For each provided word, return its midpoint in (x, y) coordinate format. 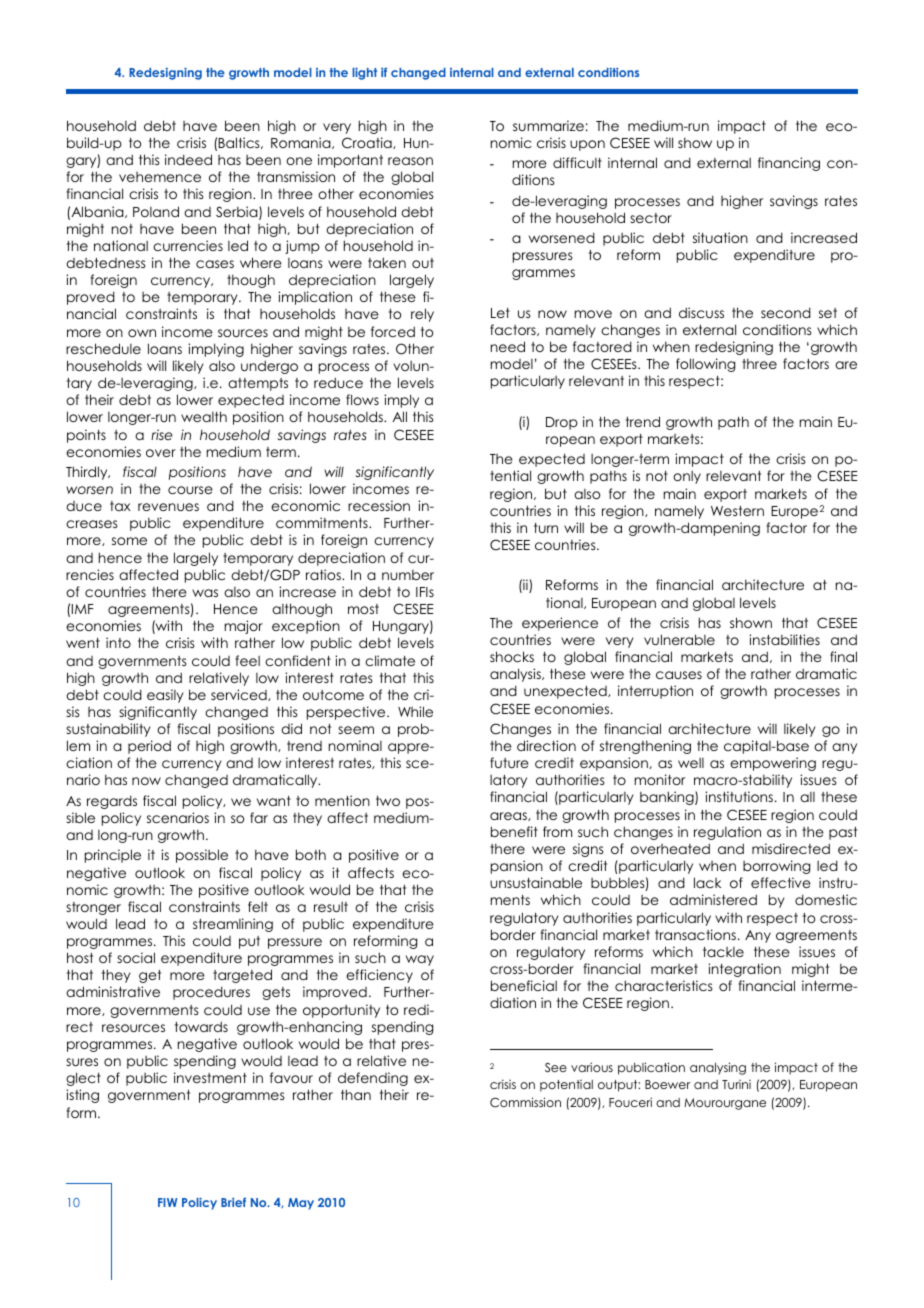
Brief (233, 1202)
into (118, 642)
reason (410, 161)
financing (789, 164)
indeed (188, 159)
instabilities (784, 639)
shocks (512, 656)
